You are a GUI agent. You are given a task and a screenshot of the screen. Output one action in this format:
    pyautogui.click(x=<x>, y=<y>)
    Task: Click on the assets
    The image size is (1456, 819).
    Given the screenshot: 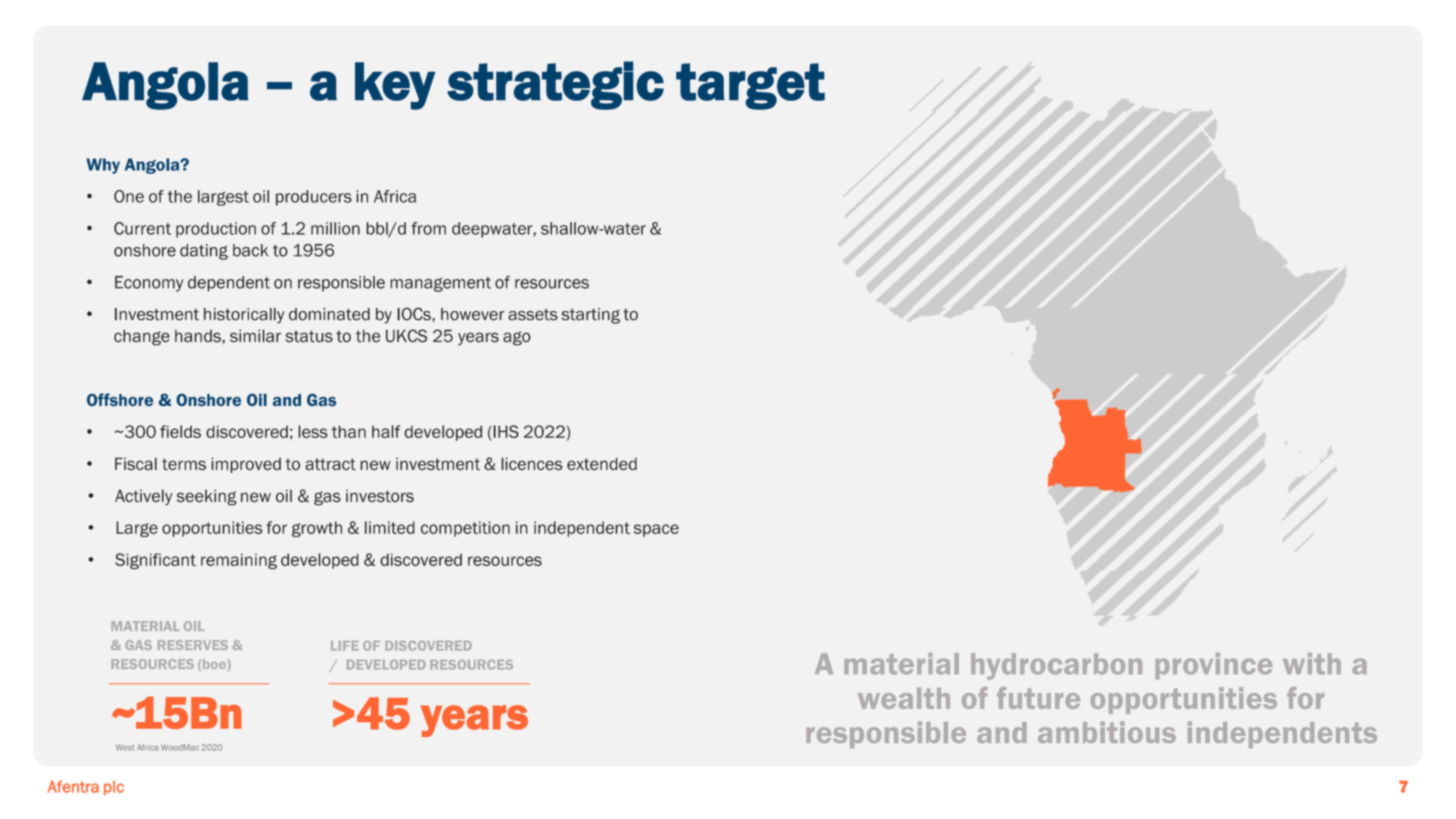 What is the action you would take?
    pyautogui.click(x=533, y=315)
